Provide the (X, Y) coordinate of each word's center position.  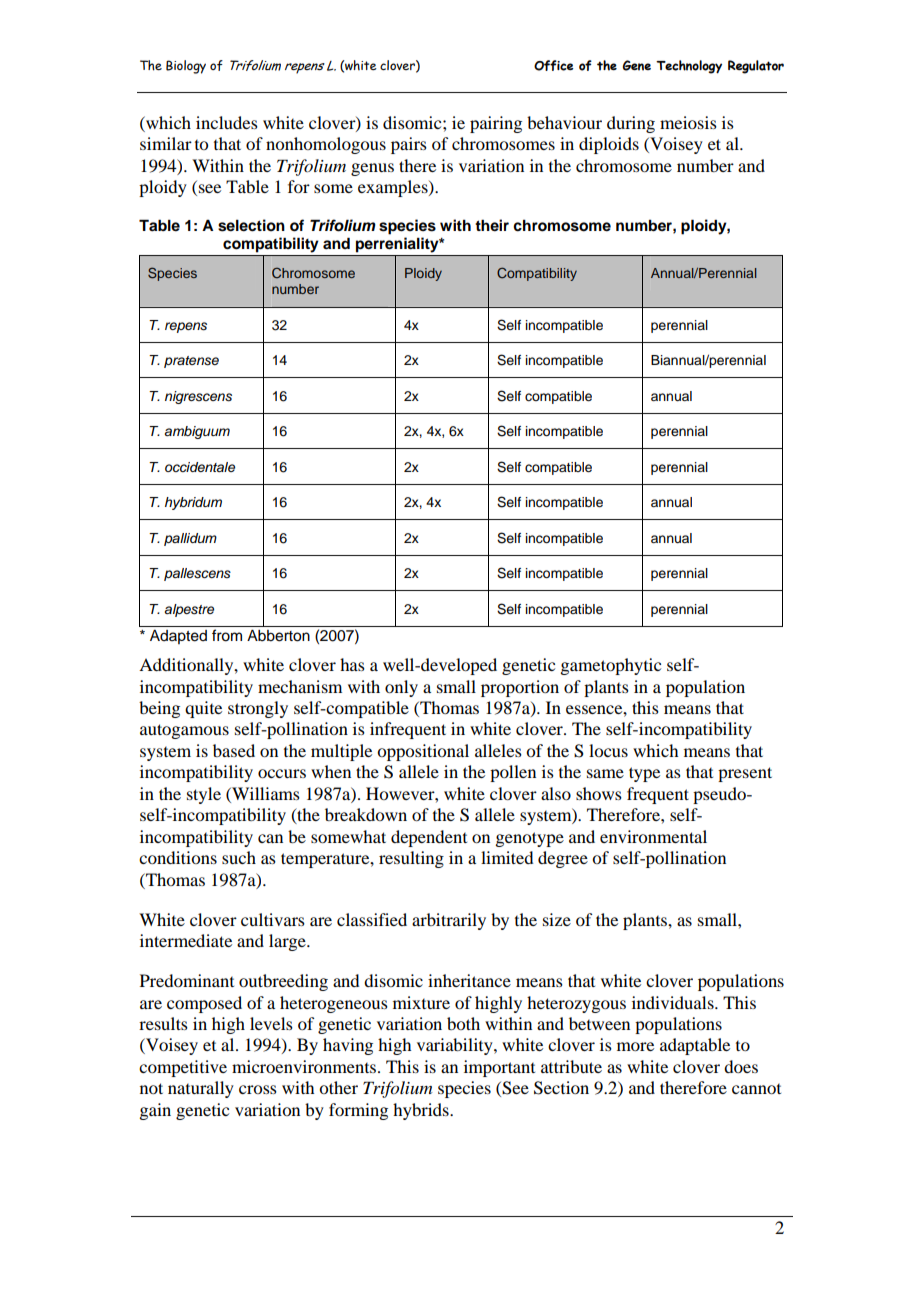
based (234, 750)
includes (227, 122)
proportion (520, 688)
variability (456, 1046)
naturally (201, 1089)
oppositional (423, 752)
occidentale (200, 467)
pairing (496, 124)
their (492, 225)
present (745, 774)
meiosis (688, 122)
